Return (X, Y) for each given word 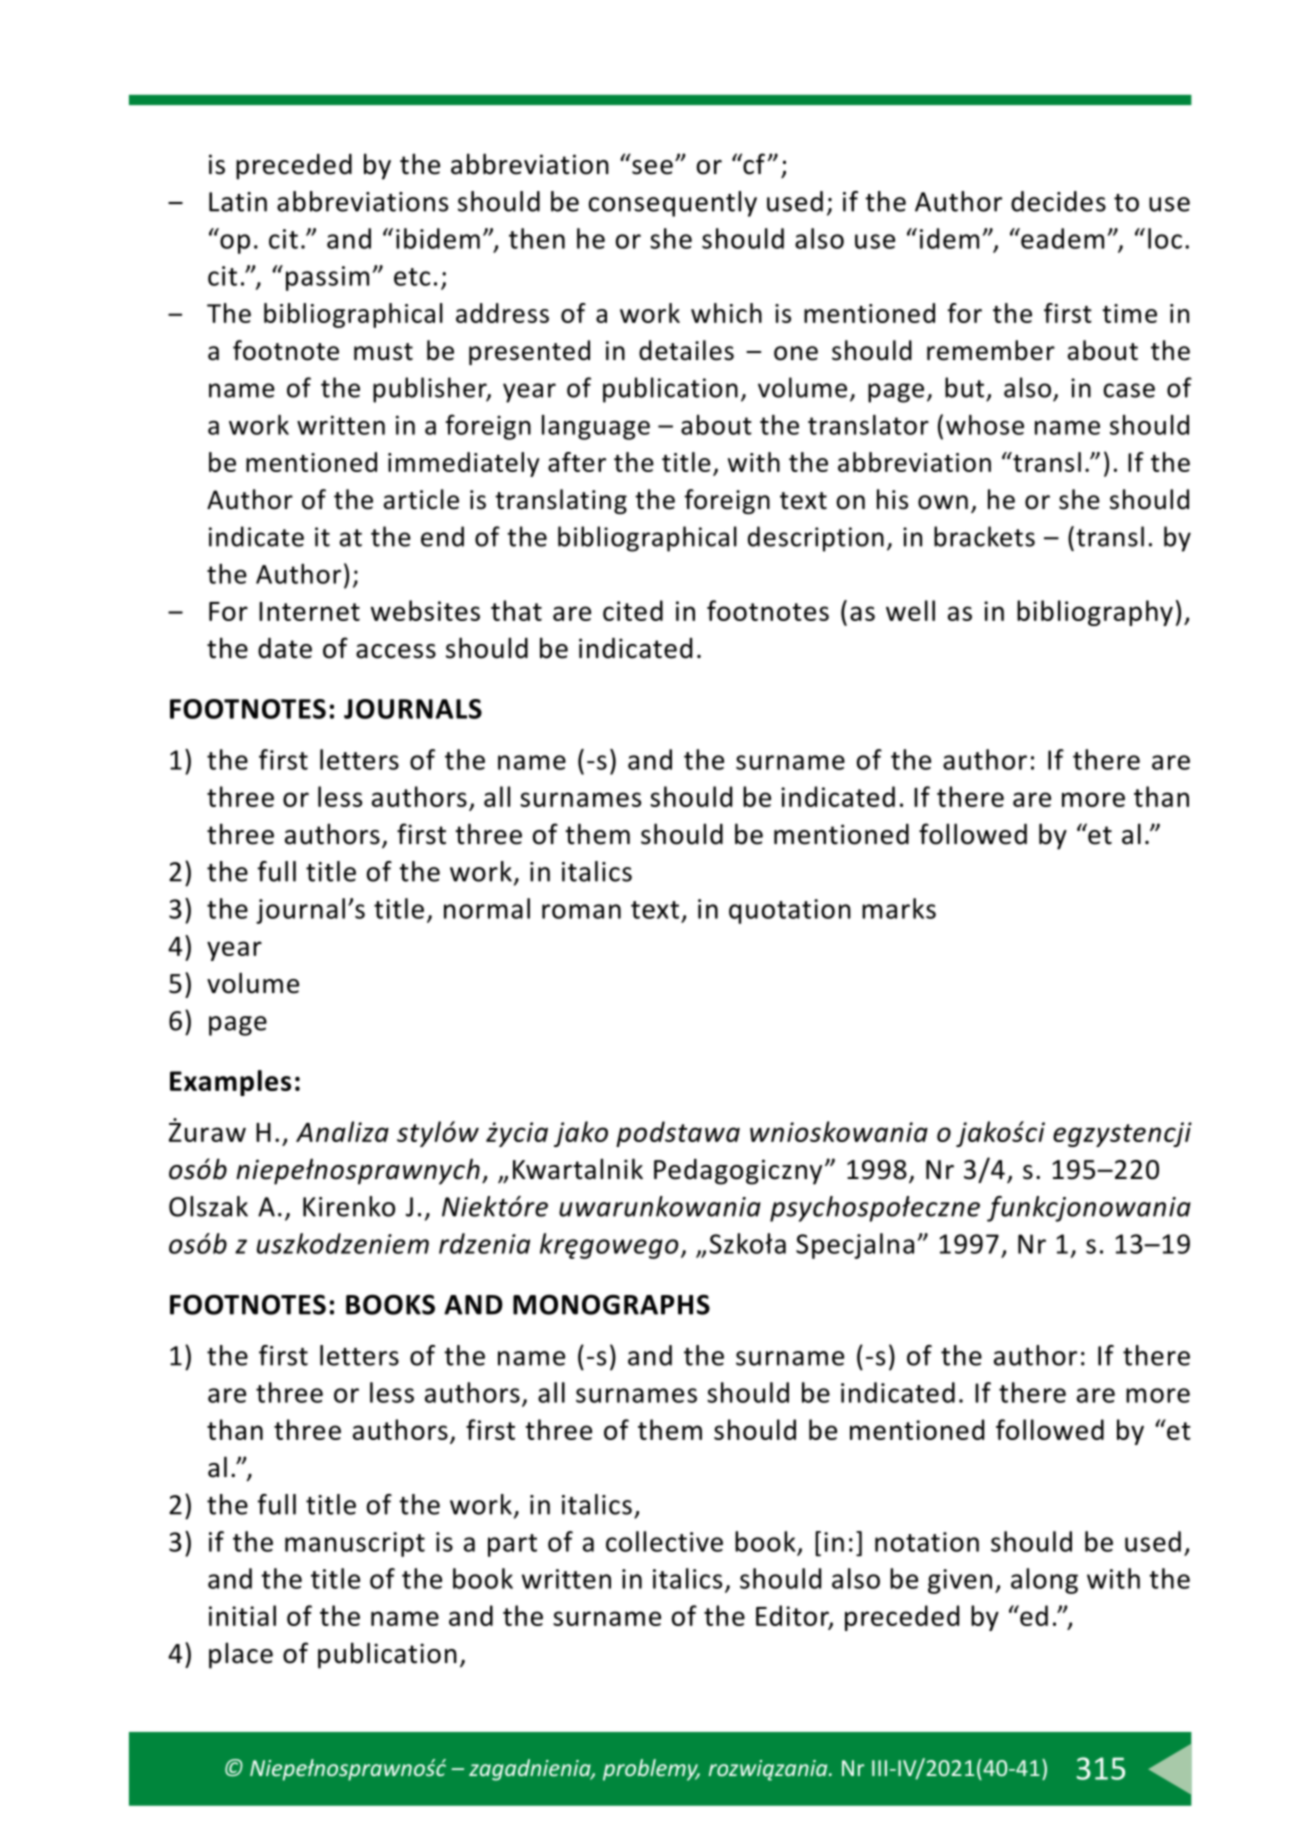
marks (899, 908)
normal (487, 908)
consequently (673, 204)
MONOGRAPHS (611, 1304)
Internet (309, 611)
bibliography (1095, 613)
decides (1058, 201)
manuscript (355, 1544)
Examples (230, 1083)
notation (927, 1542)
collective (664, 1541)
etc (412, 277)
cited (633, 610)
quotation (790, 911)
